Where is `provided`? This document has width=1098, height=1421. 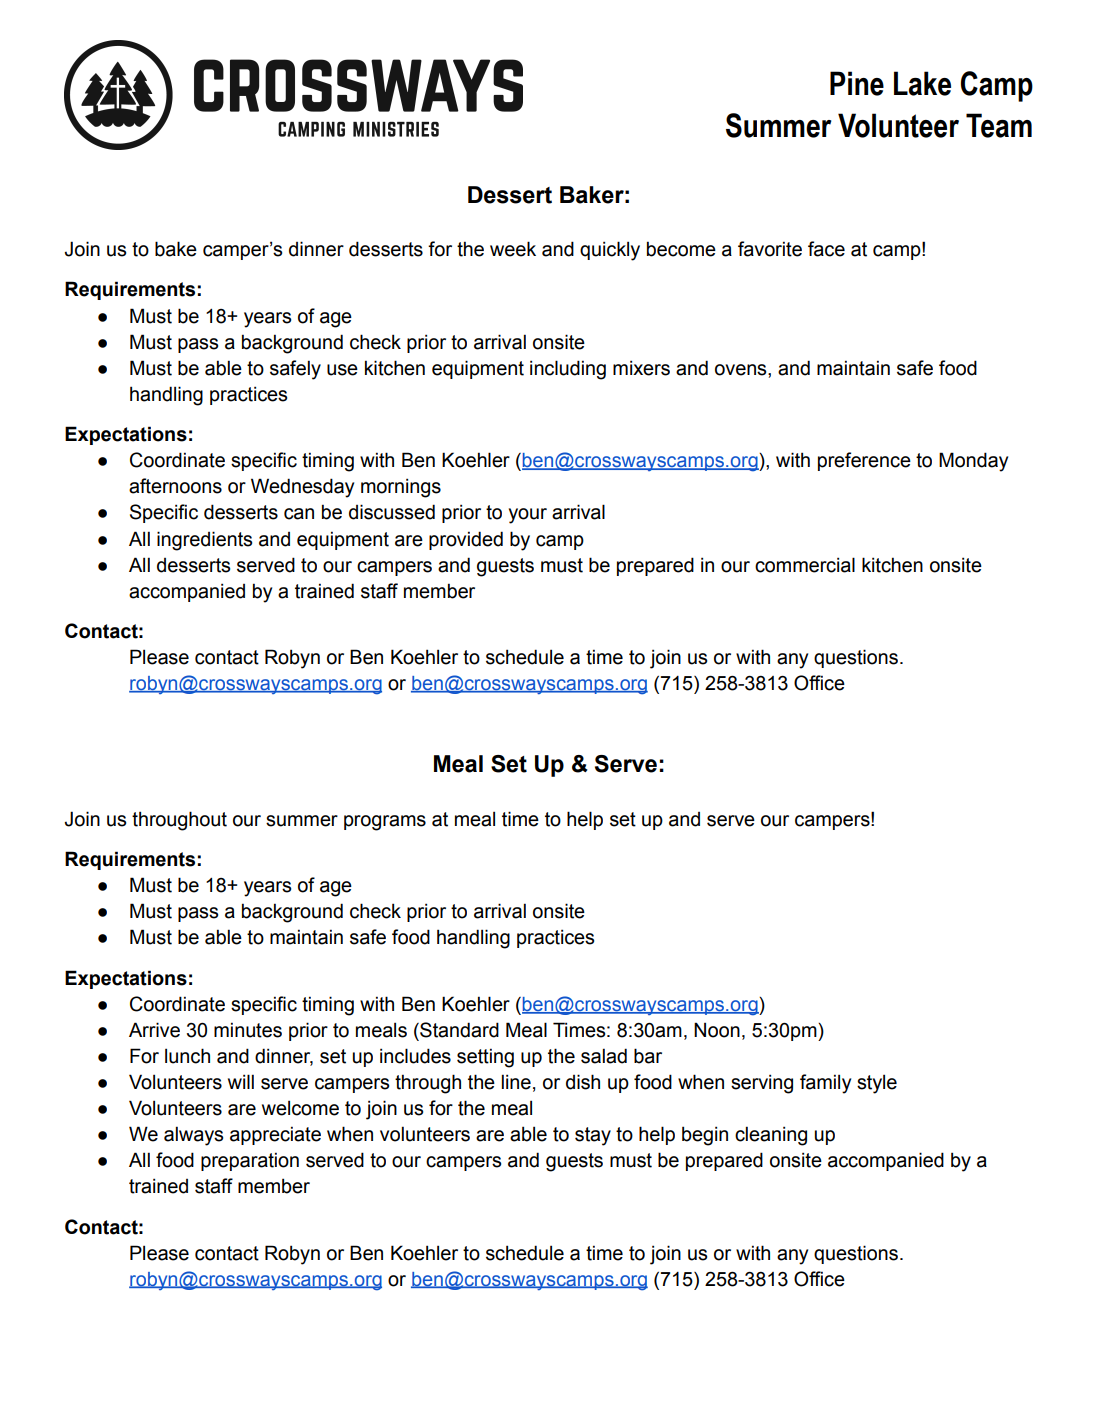 provided is located at coordinates (466, 540).
